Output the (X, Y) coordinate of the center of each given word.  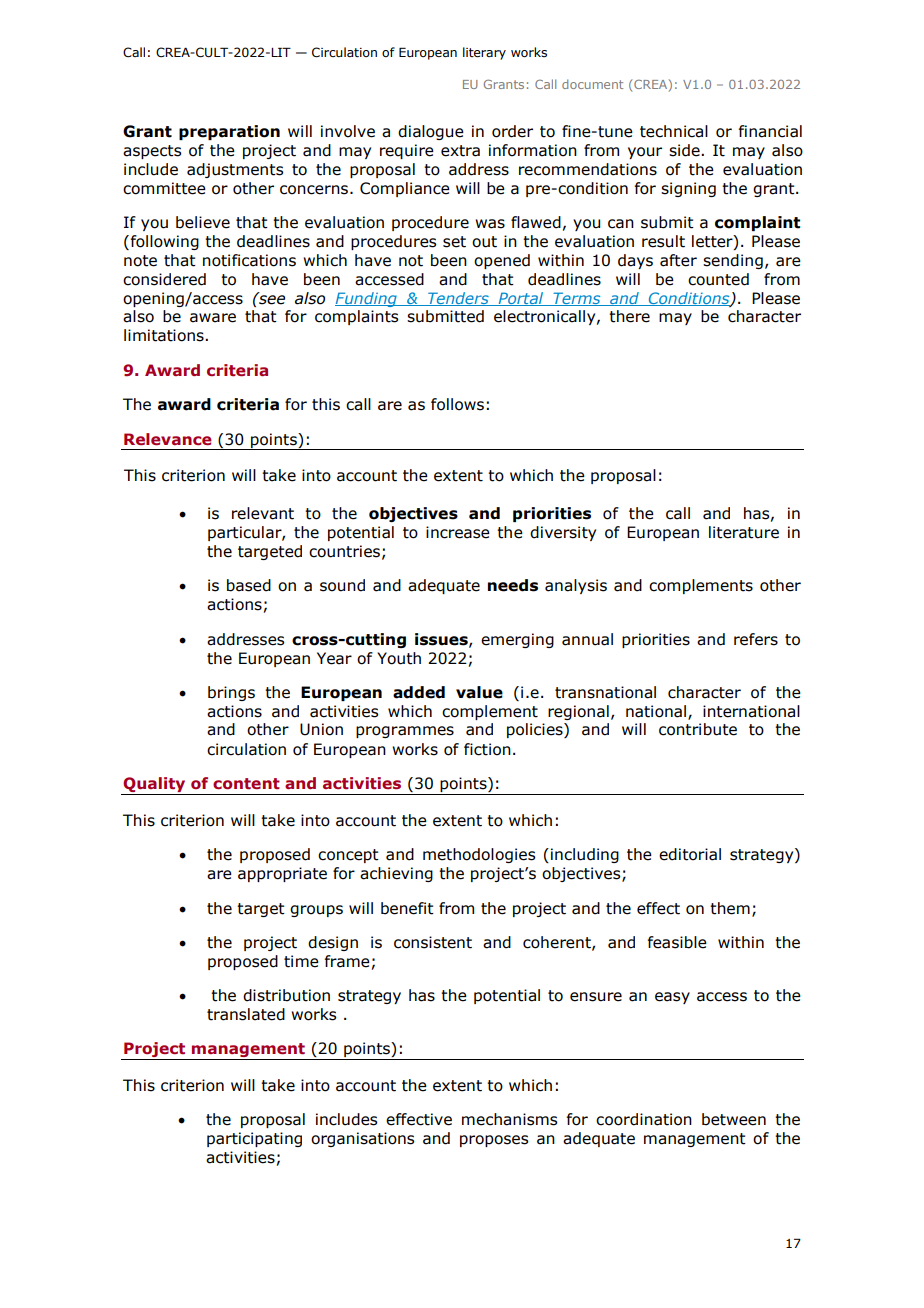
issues (442, 640)
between (734, 1119)
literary (484, 53)
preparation (229, 132)
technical (674, 131)
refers (756, 639)
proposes (494, 1141)
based (249, 585)
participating (254, 1139)
